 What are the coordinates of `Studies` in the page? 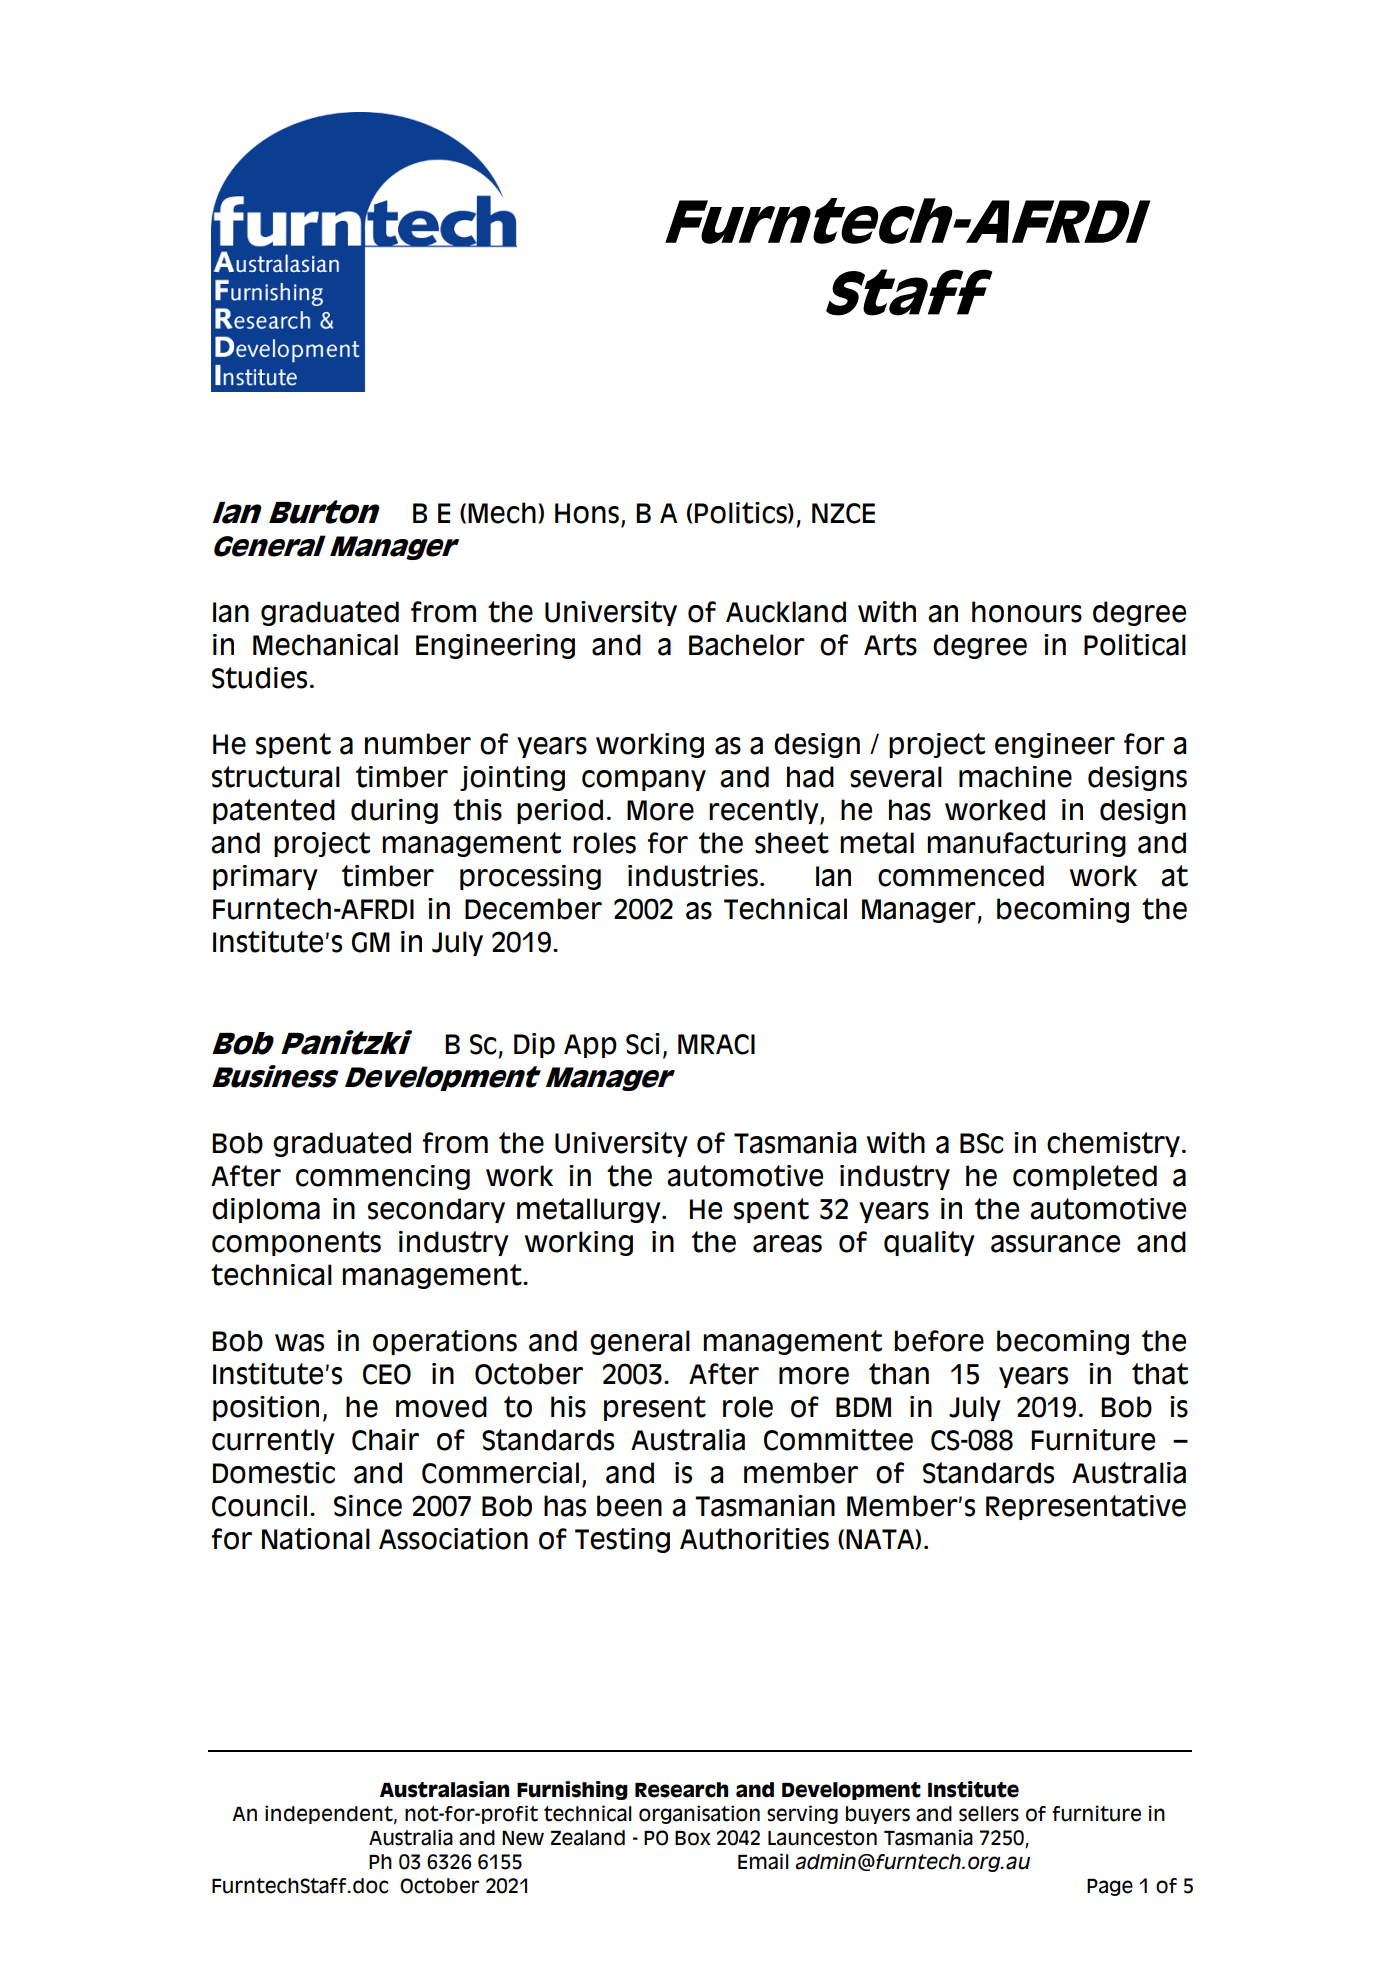 It's located at (259, 678).
